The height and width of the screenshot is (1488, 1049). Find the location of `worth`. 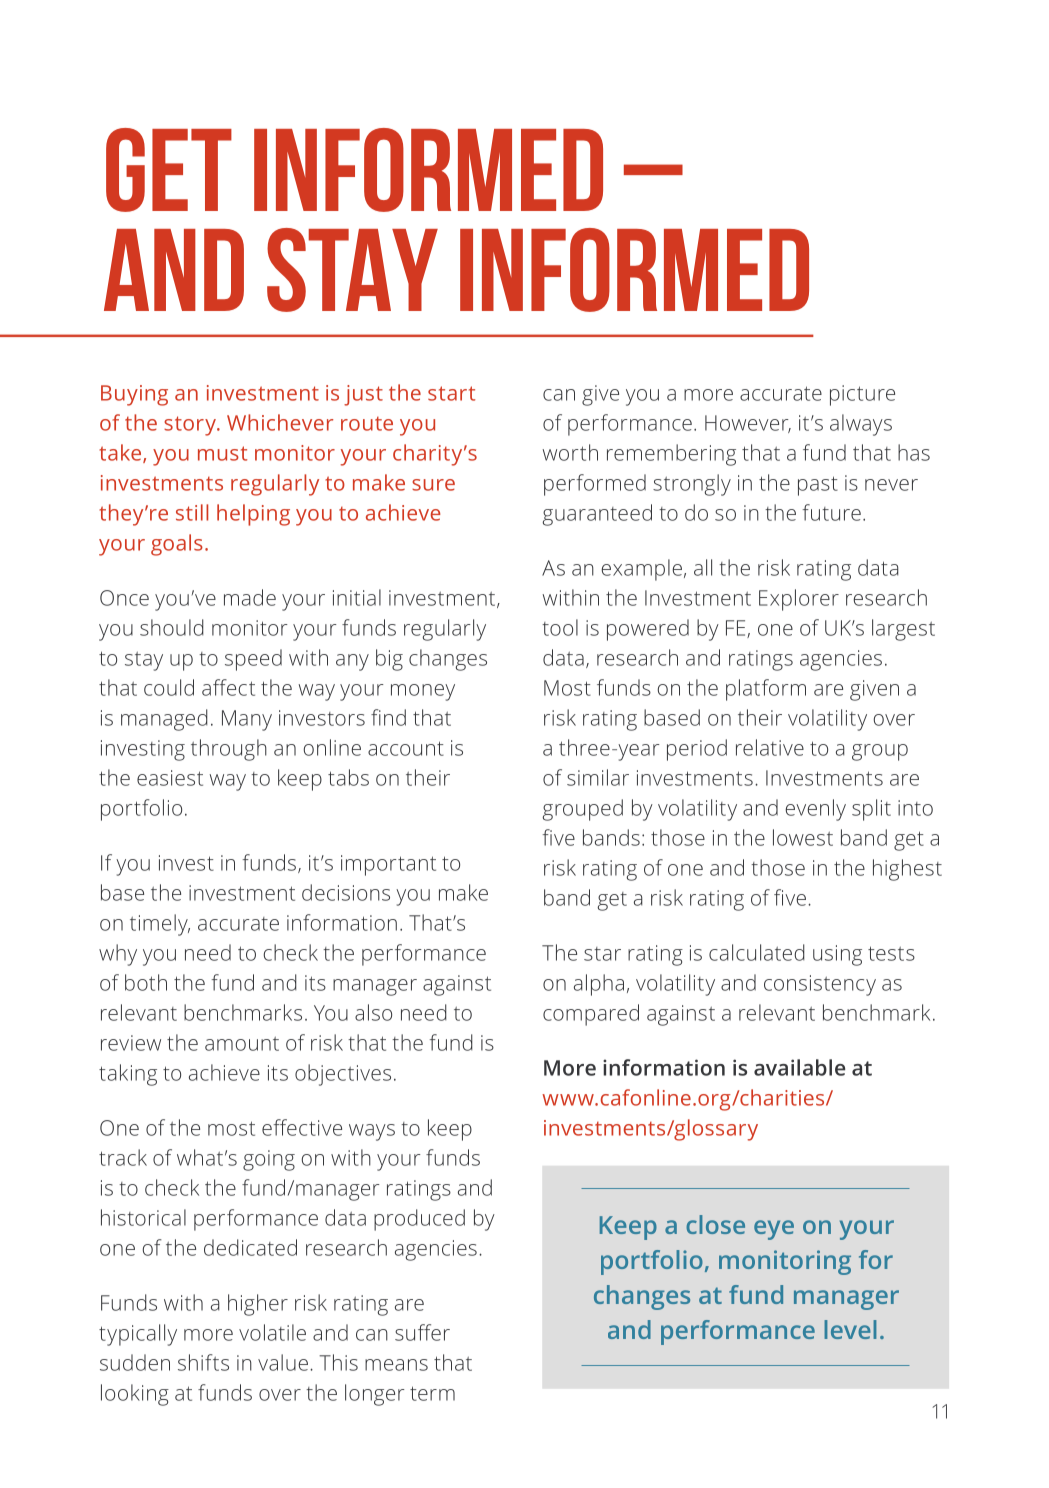

worth is located at coordinates (570, 452).
